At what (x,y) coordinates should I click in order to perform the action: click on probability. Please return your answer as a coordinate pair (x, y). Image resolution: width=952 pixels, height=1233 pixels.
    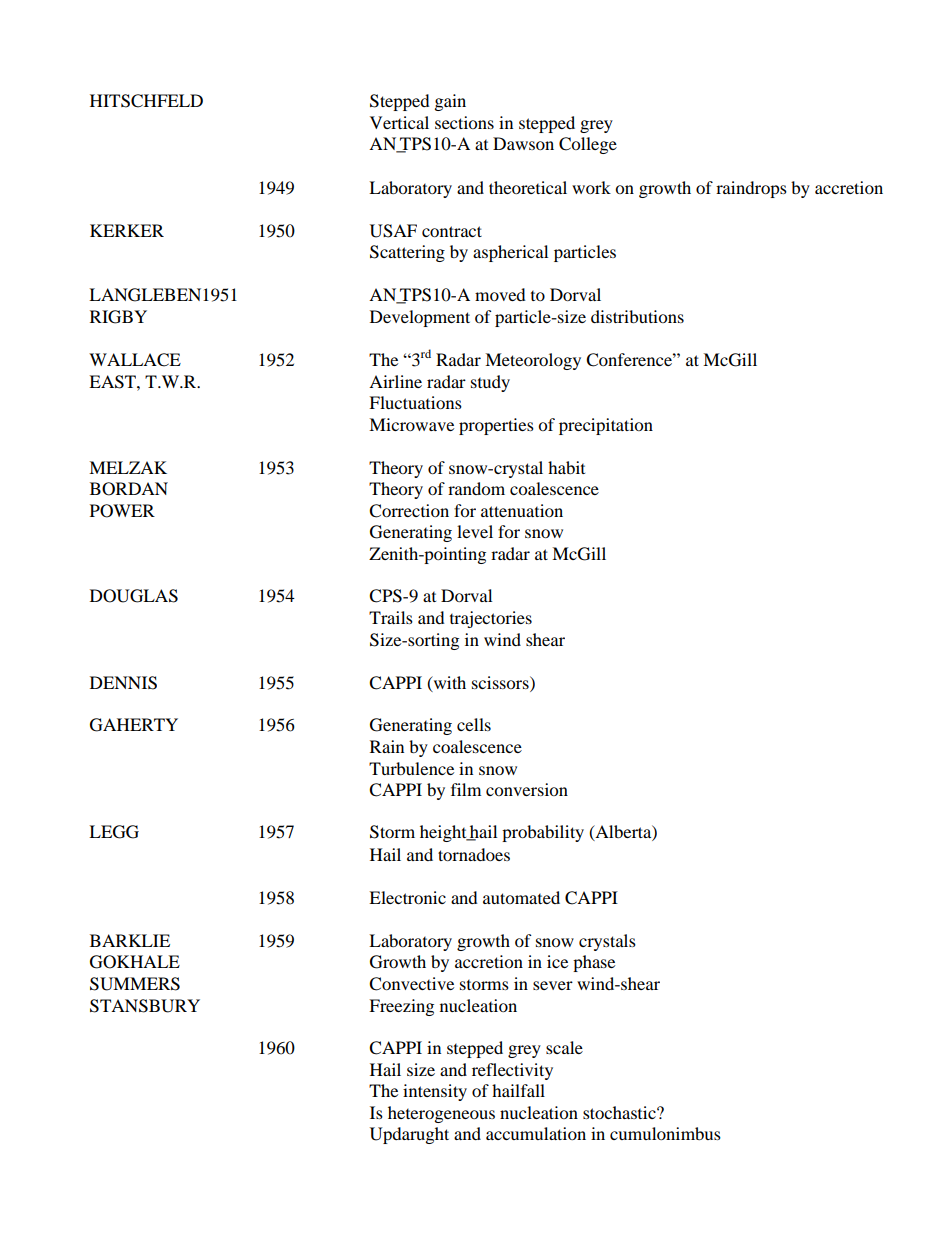
    Looking at the image, I should click on (543, 833).
